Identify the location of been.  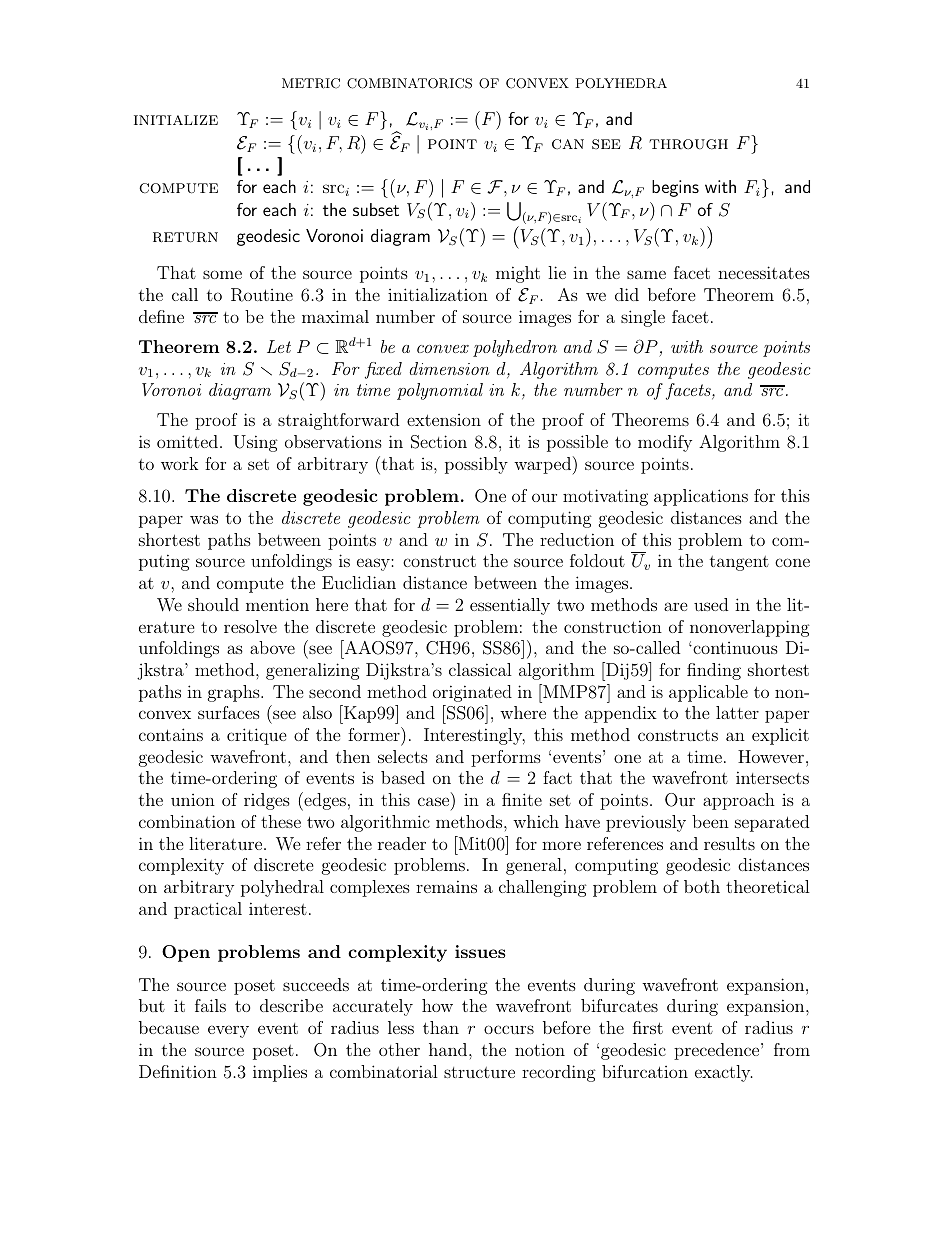
(710, 821).
